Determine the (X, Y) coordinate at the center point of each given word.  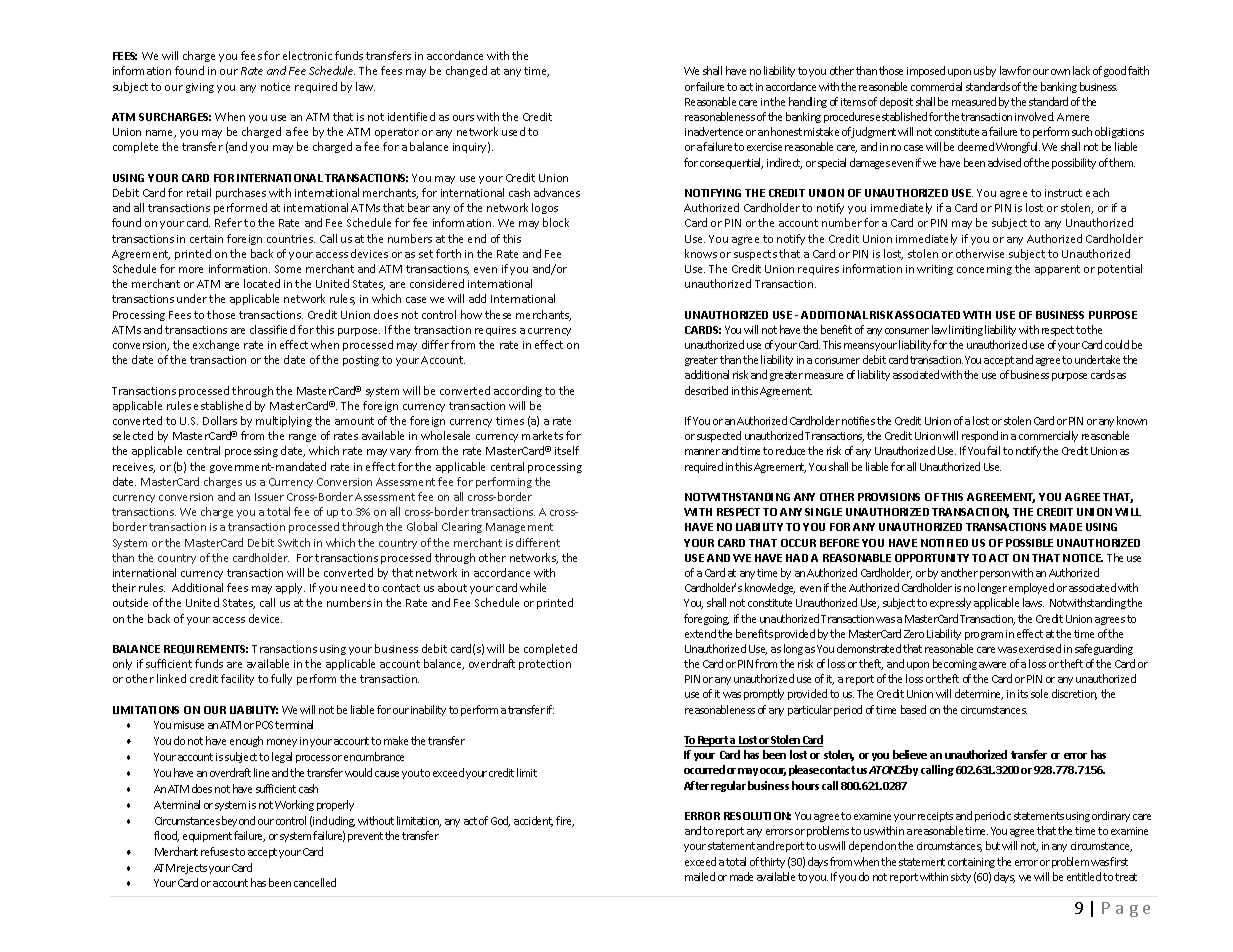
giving (200, 88)
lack (1081, 70)
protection (545, 665)
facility (237, 679)
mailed (700, 876)
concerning (984, 270)
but (993, 845)
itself (567, 450)
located (262, 283)
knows (701, 253)
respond (980, 436)
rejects (192, 869)
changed (466, 71)
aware (992, 665)
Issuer (269, 497)
